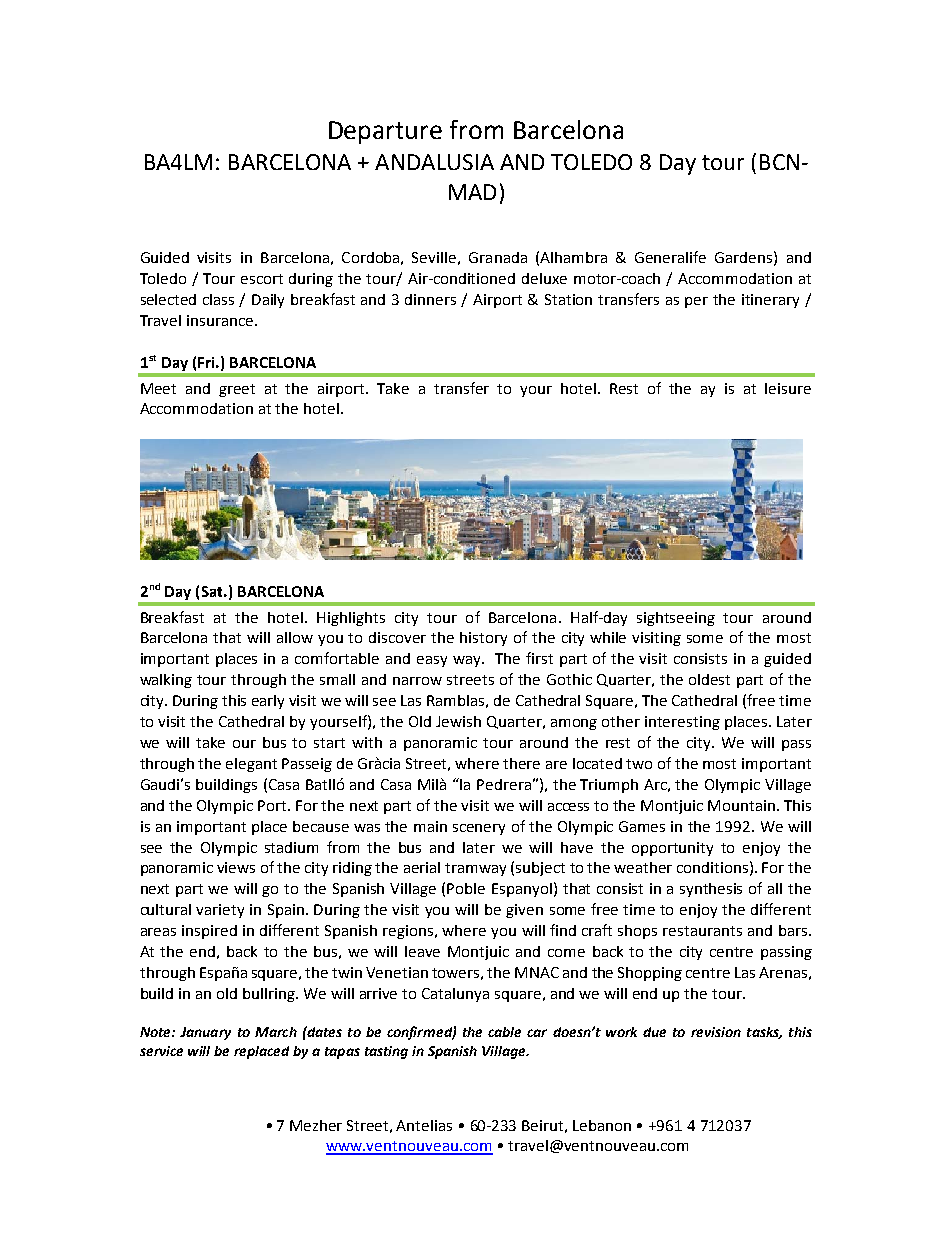 The height and width of the screenshot is (1233, 952). Describe the element at coordinates (479, 829) in the screenshot. I see `scenery` at that location.
